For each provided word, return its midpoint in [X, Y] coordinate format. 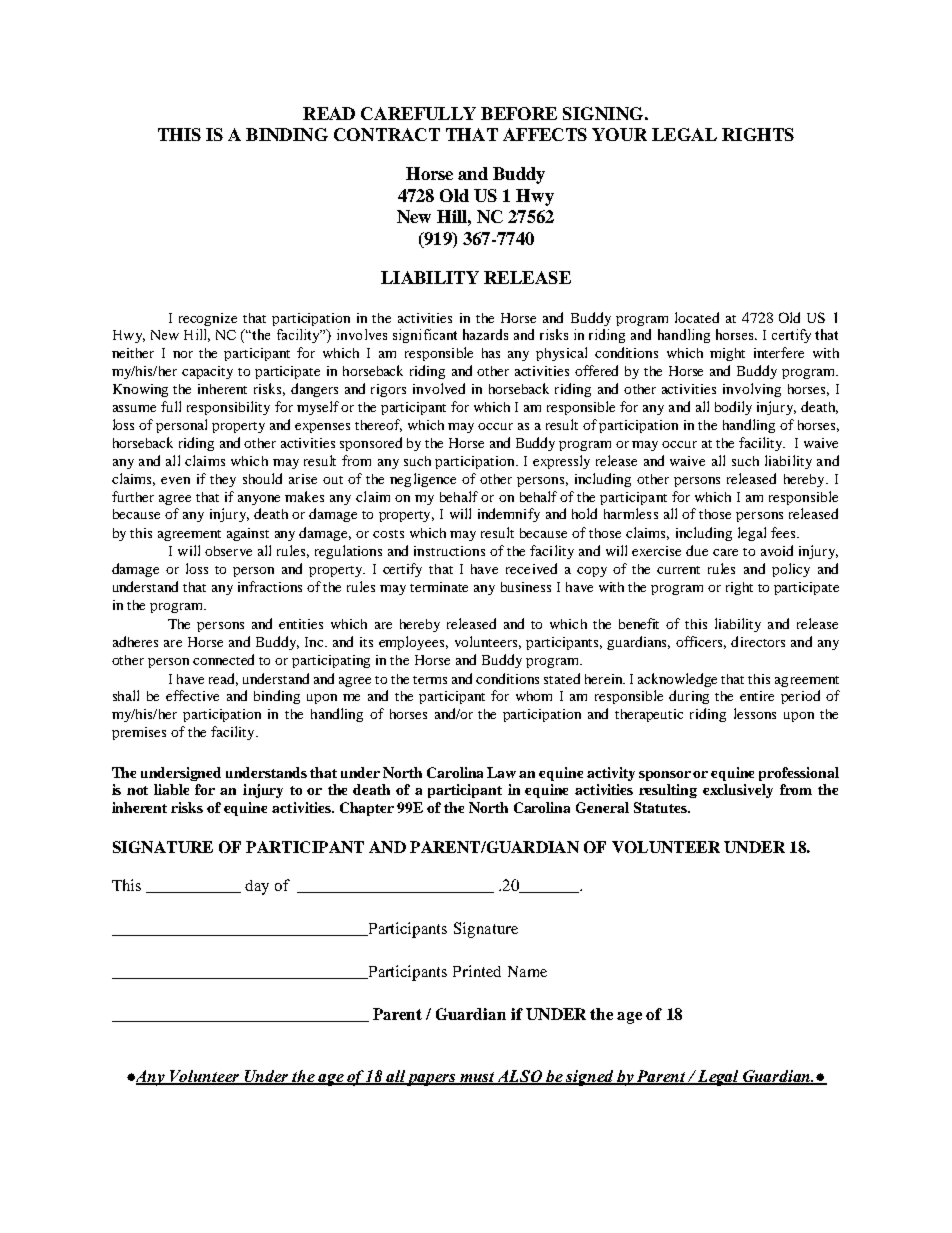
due [697, 550]
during [689, 697]
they [223, 480]
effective [192, 695]
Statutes [661, 807]
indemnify [509, 515]
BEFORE [519, 113]
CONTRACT [387, 134]
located [697, 317]
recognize [208, 319]
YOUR [619, 134]
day [257, 887]
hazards [485, 334]
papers [432, 1080]
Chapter [367, 809]
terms [430, 680]
